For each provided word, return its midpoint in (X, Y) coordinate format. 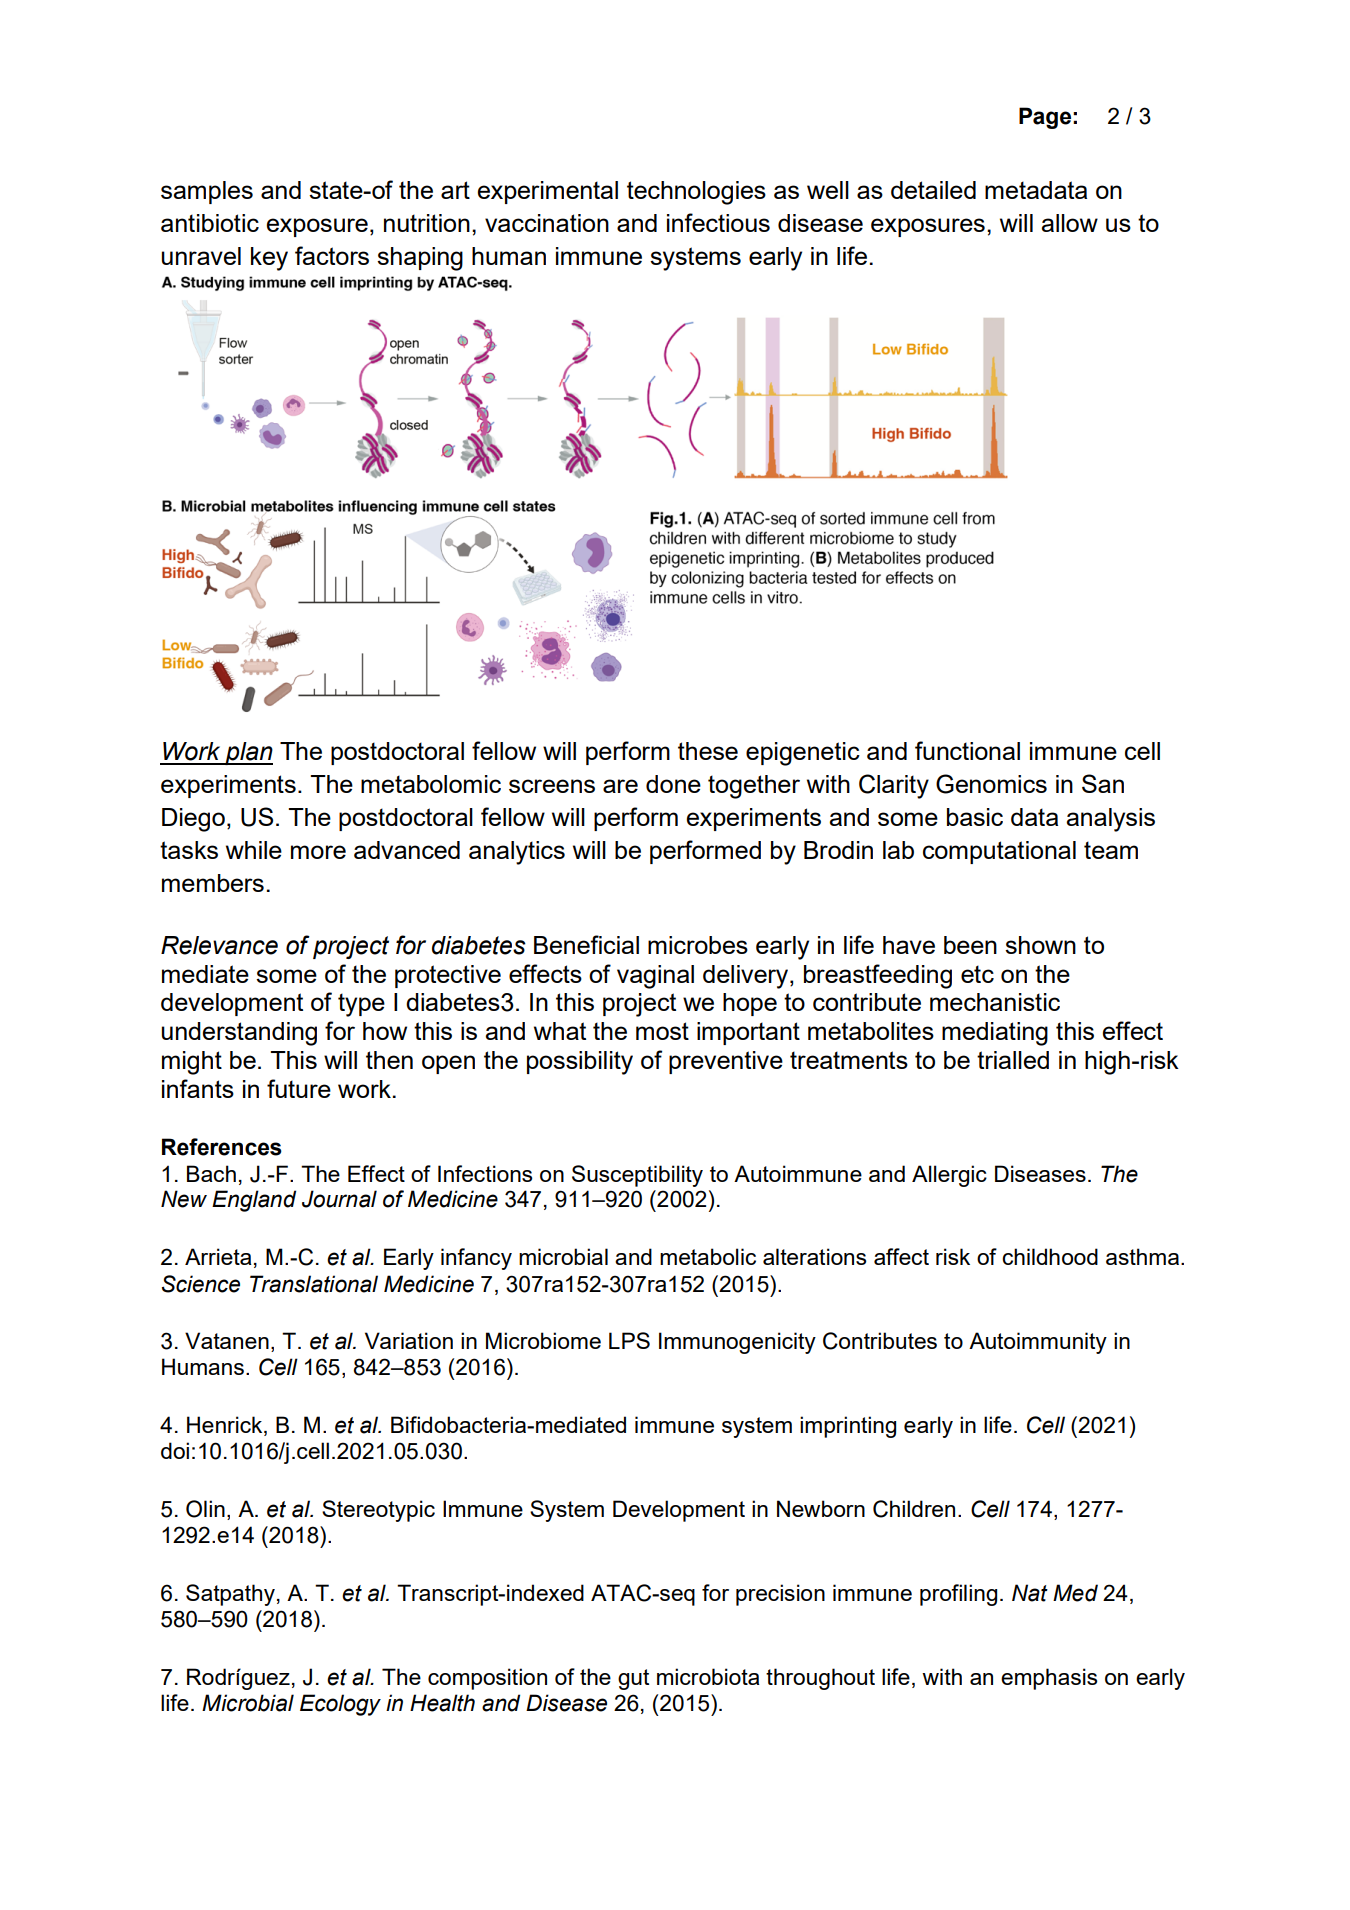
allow (1070, 223)
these (708, 751)
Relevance (219, 945)
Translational (314, 1284)
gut (633, 1679)
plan (248, 753)
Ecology (340, 1705)
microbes (698, 945)
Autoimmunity (1038, 1343)
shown (1040, 945)
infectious (718, 222)
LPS (629, 1340)
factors (332, 255)
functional (967, 750)
